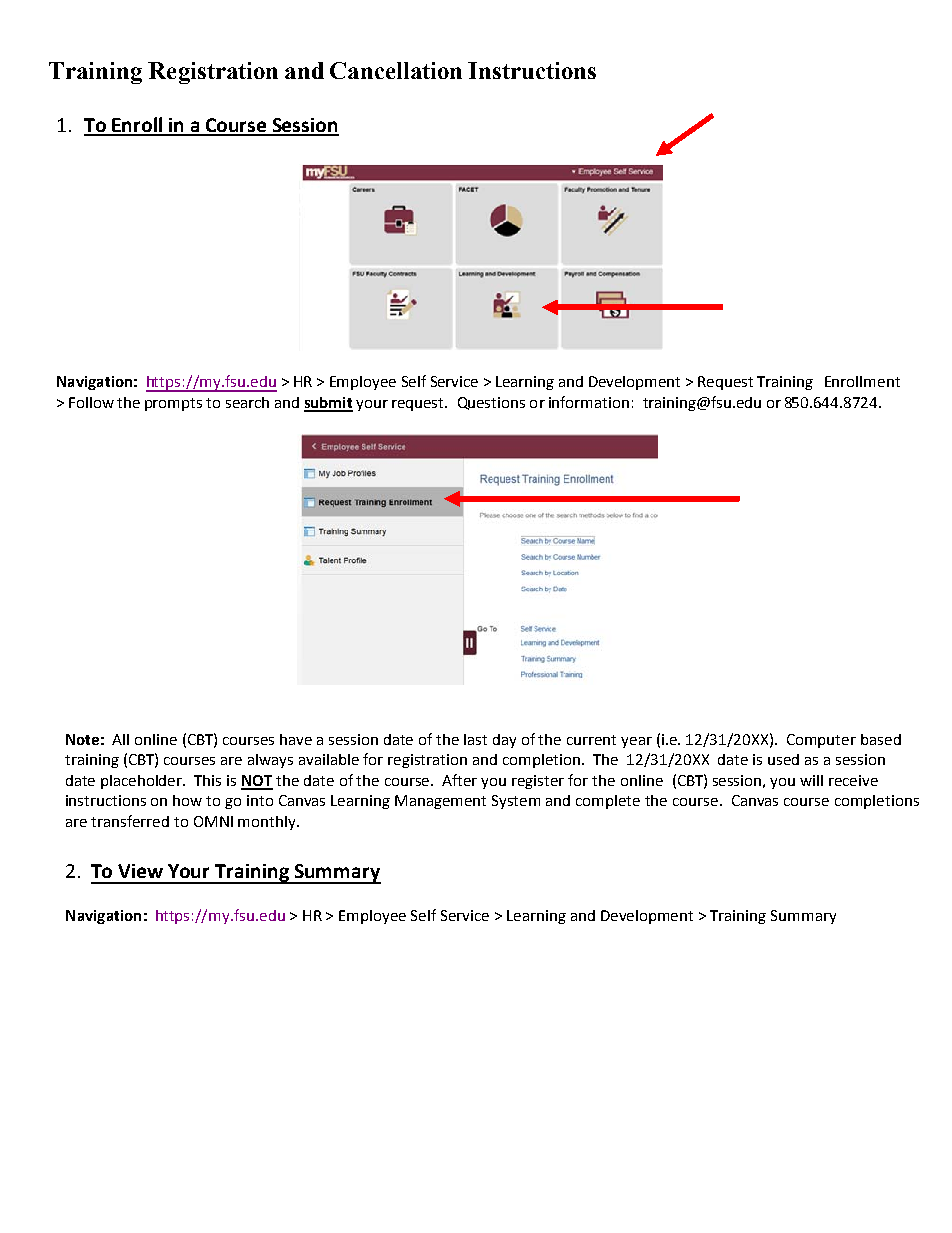  I want to click on Cancellation, so click(396, 70).
